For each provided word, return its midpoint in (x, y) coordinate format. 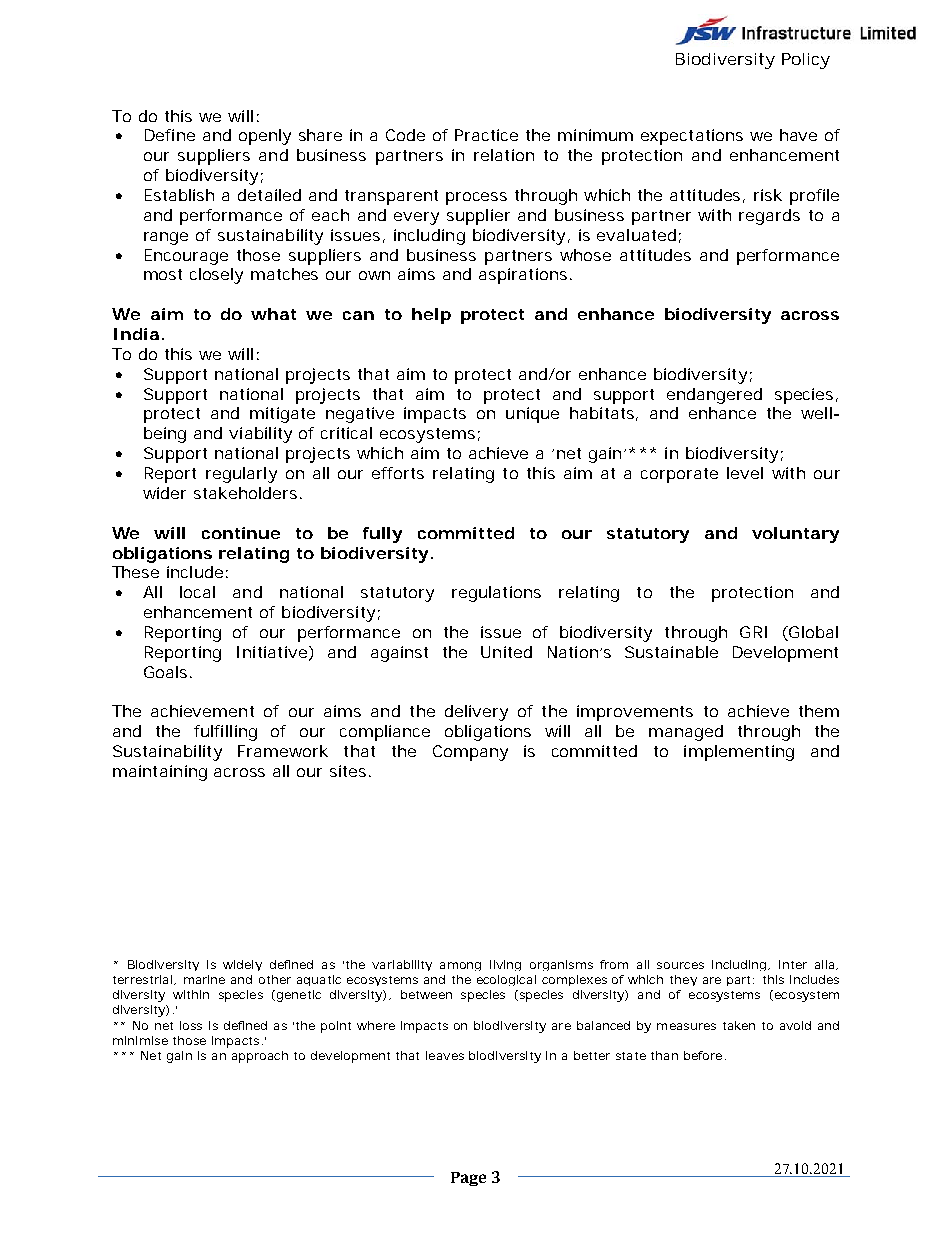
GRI (753, 632)
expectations (692, 137)
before (703, 1055)
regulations (496, 594)
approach (260, 1057)
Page (468, 1179)
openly (265, 137)
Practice (486, 135)
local (197, 592)
